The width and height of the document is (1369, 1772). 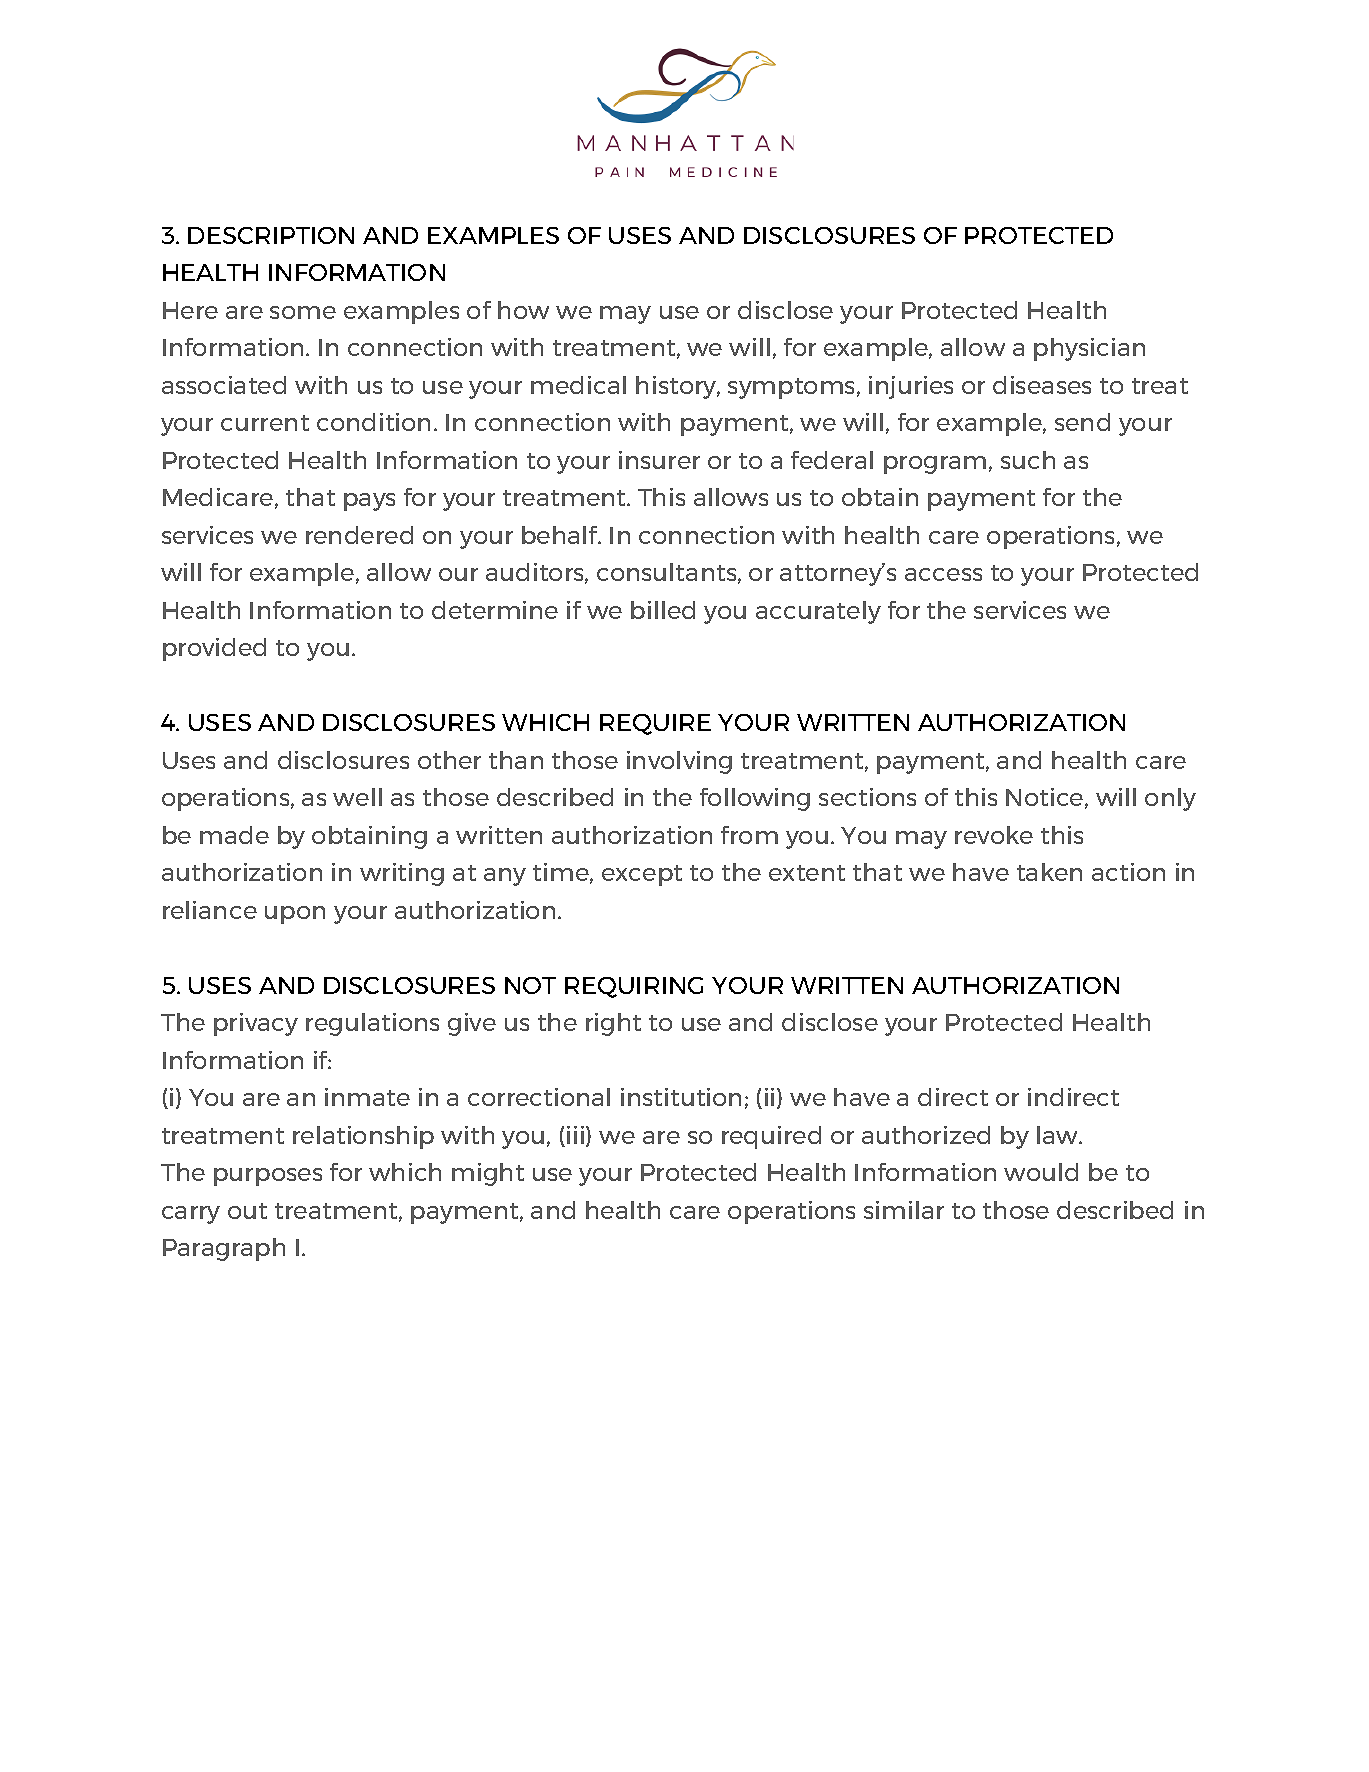 What do you see at coordinates (295, 915) in the document?
I see `upon` at bounding box center [295, 915].
